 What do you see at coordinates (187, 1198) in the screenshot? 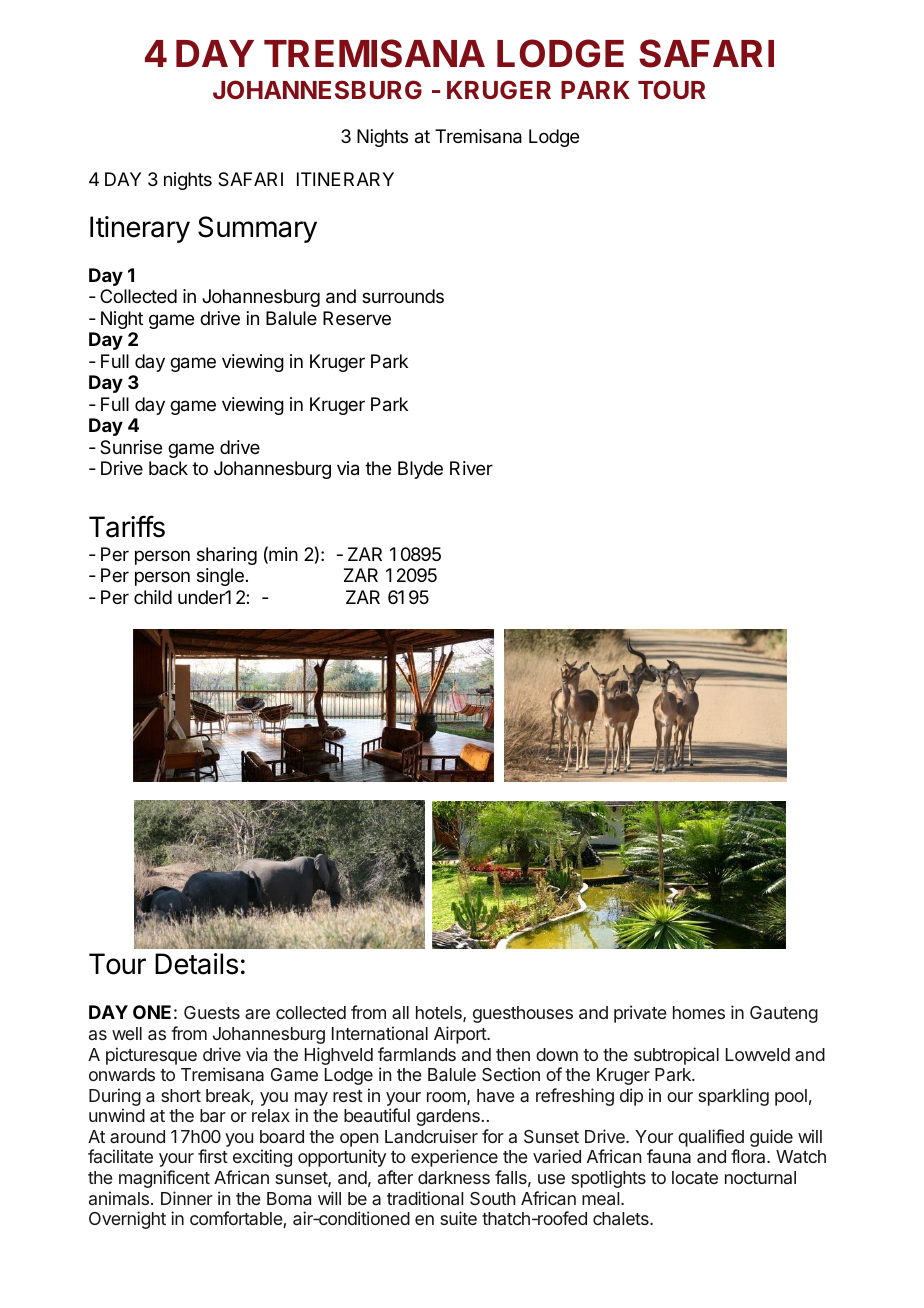
I see `Dinner` at bounding box center [187, 1198].
